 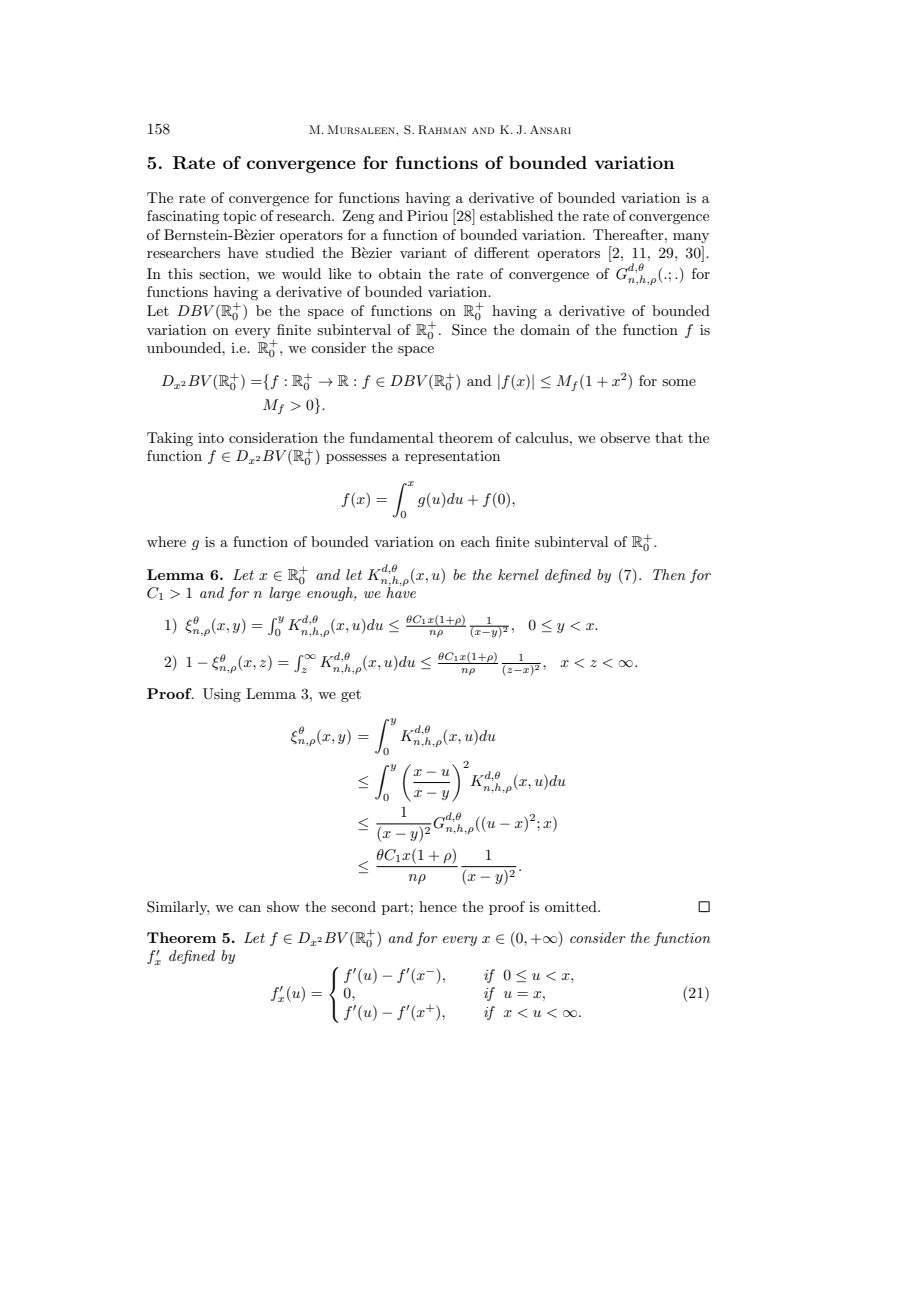 I want to click on Using, so click(x=222, y=695).
